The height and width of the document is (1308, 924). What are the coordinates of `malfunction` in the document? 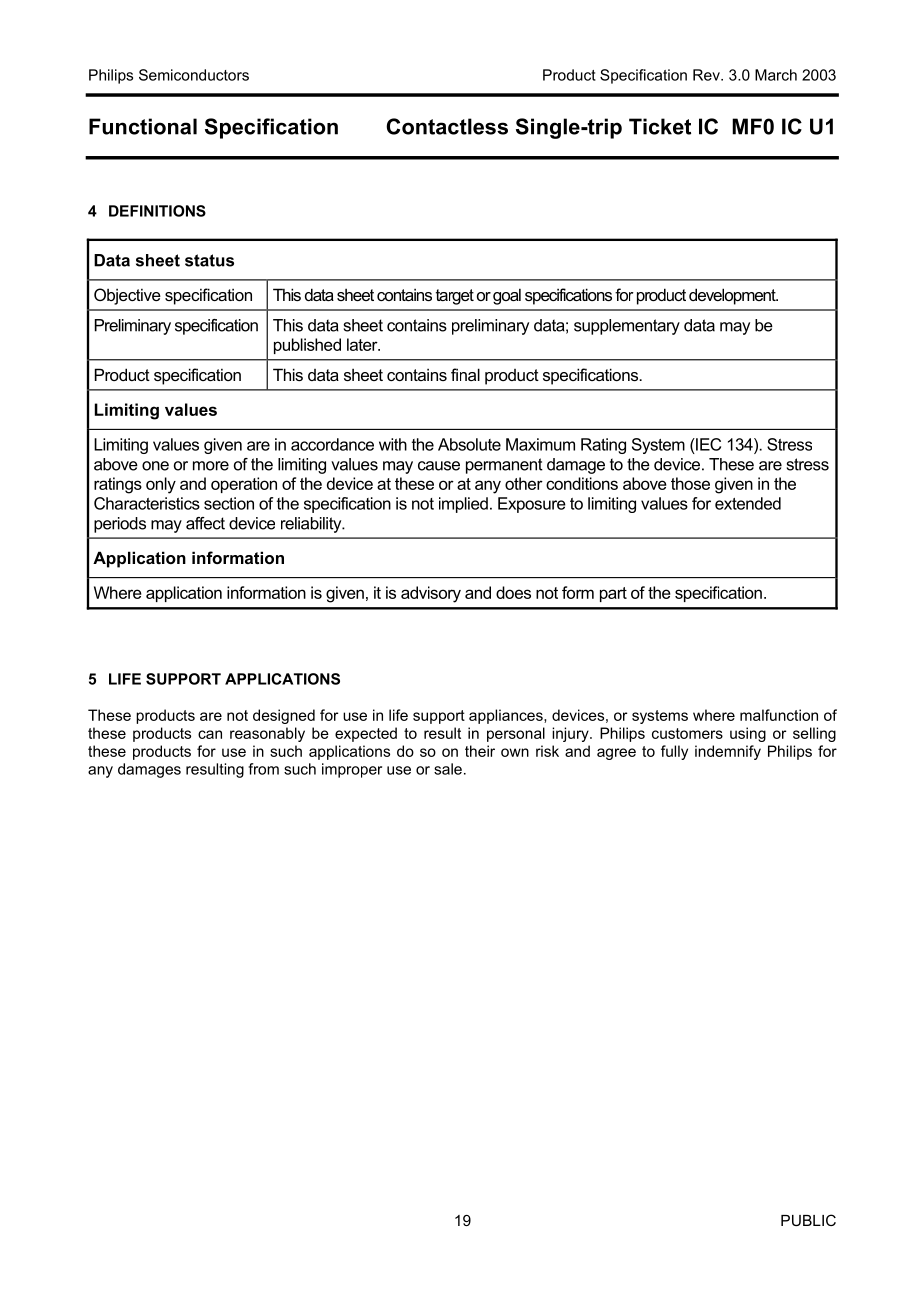 It's located at (779, 715).
